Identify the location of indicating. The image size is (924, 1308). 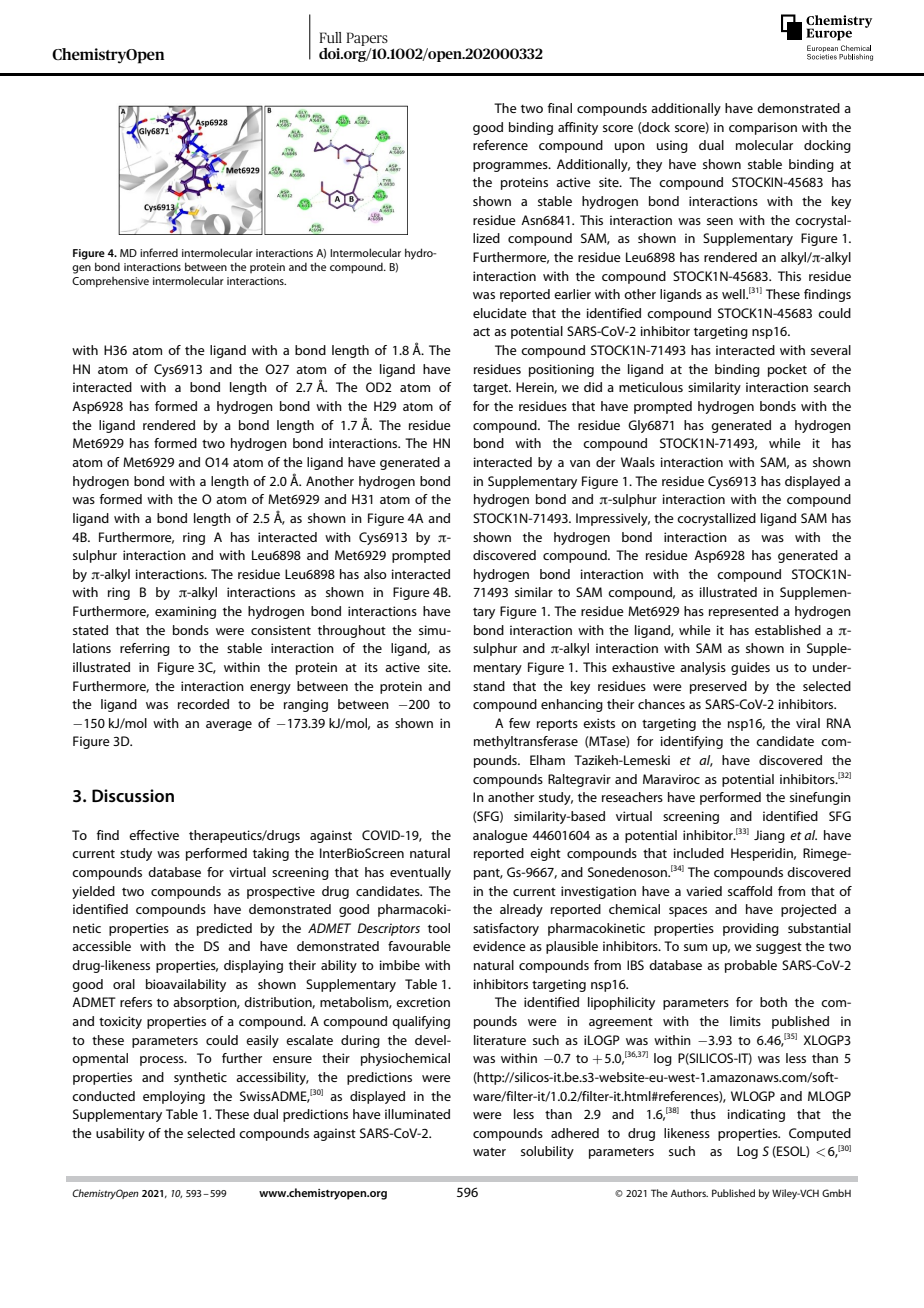
(756, 1115).
